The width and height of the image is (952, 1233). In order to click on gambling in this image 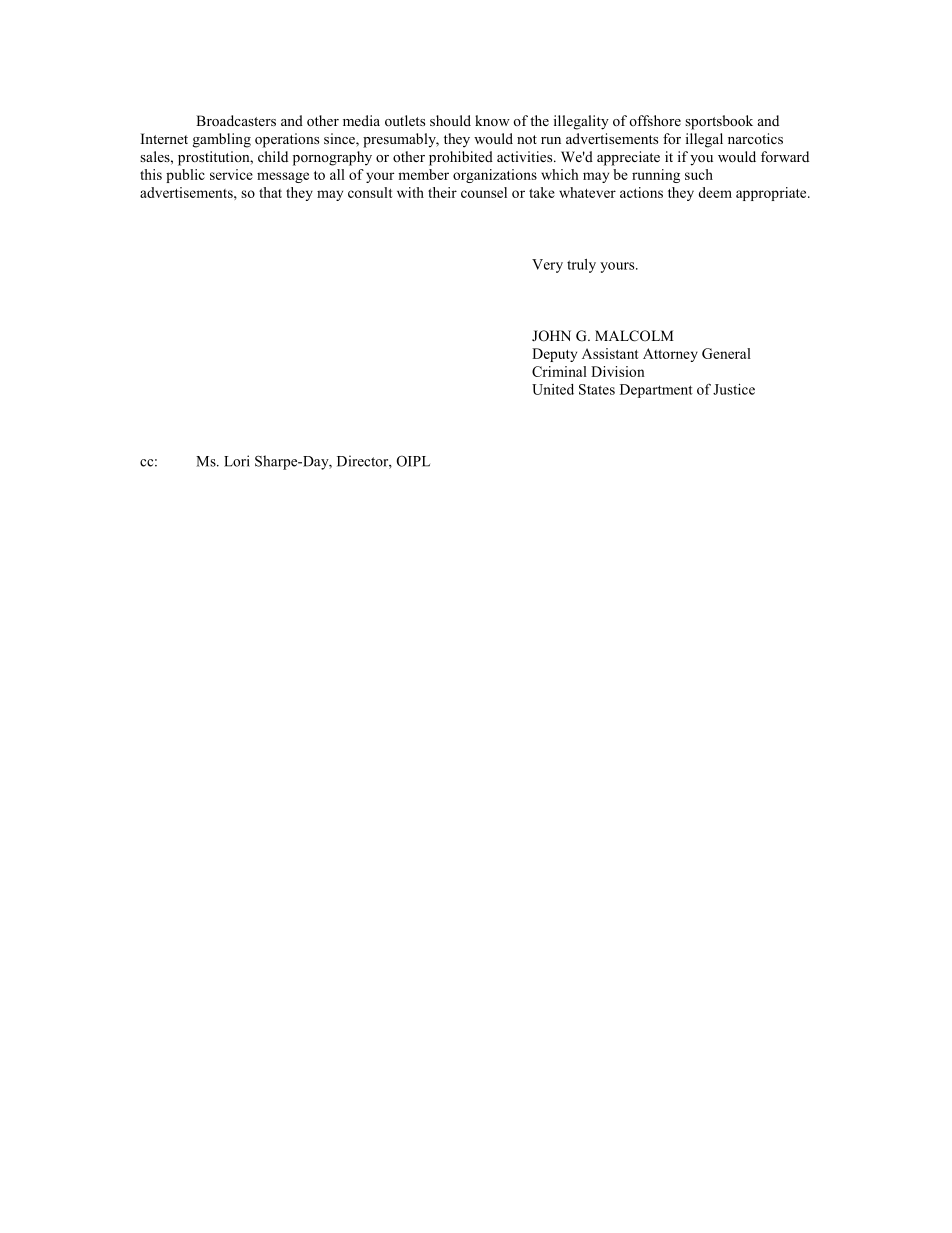, I will do `click(222, 140)`.
